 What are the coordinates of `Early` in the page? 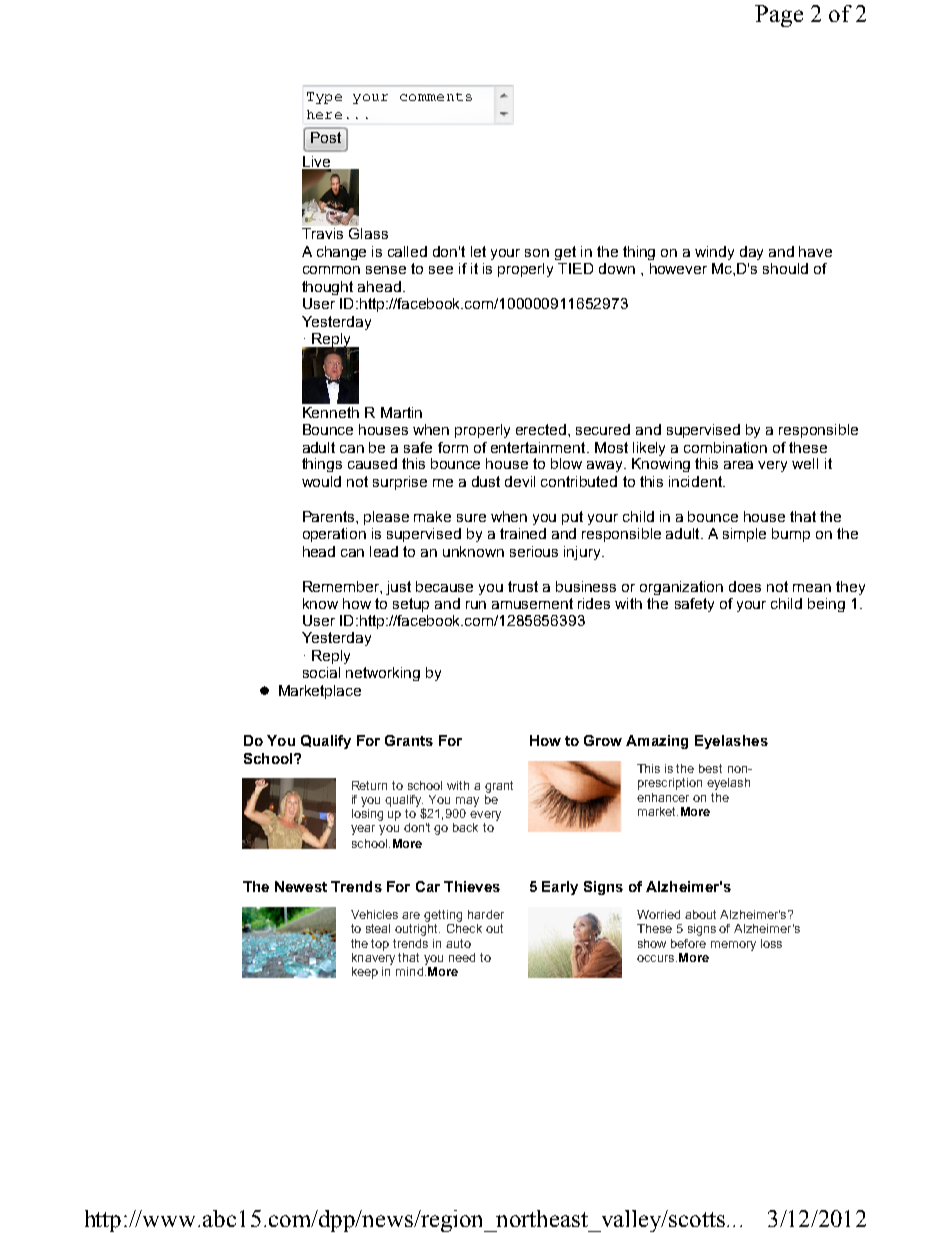 It's located at (560, 888).
